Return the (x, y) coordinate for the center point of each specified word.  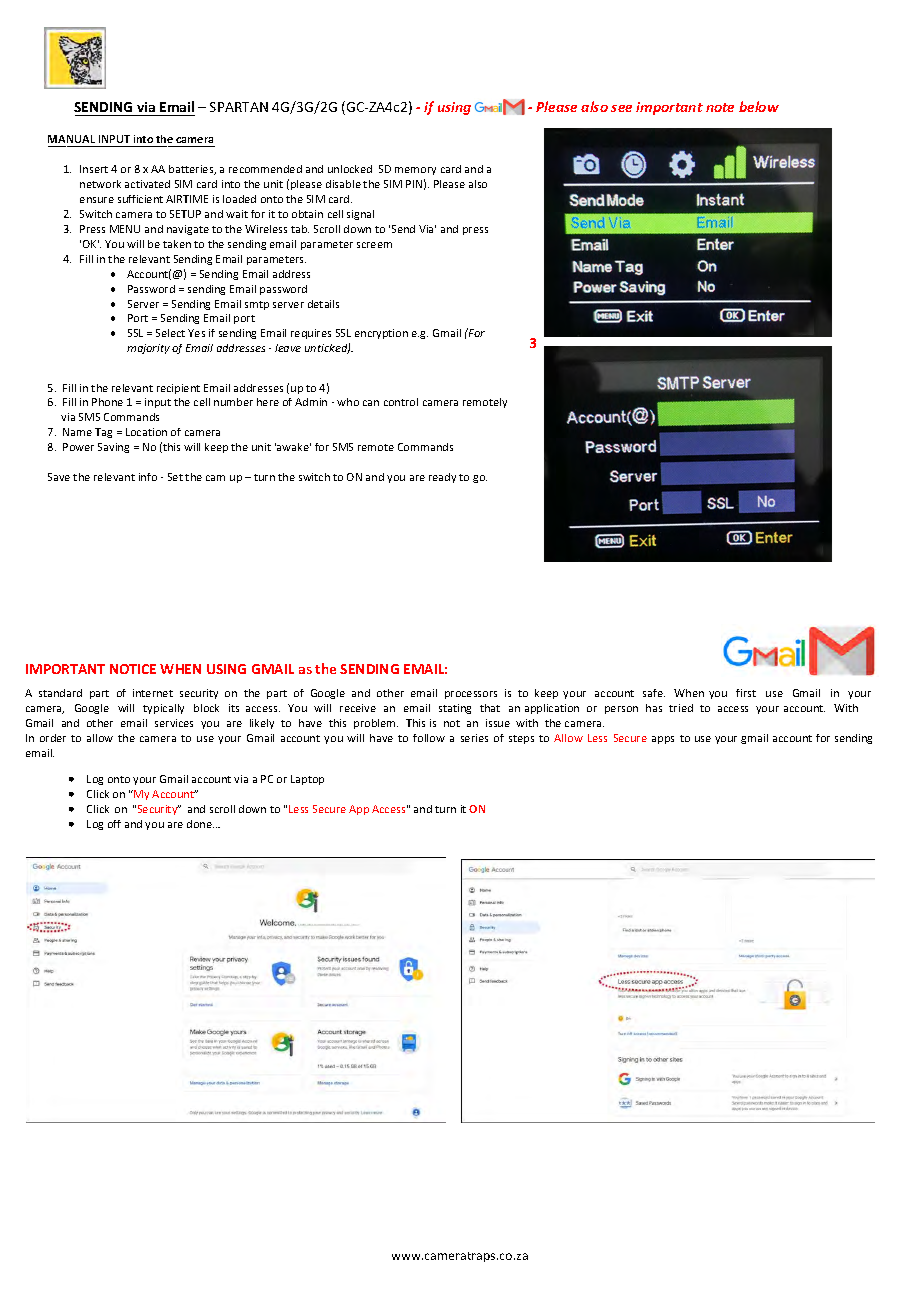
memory (415, 171)
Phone (107, 402)
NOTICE (133, 669)
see (621, 108)
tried (681, 708)
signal (360, 215)
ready (442, 478)
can (371, 403)
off (114, 824)
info (148, 477)
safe (654, 693)
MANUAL (71, 139)
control (401, 402)
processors (471, 695)
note (720, 107)
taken (177, 244)
